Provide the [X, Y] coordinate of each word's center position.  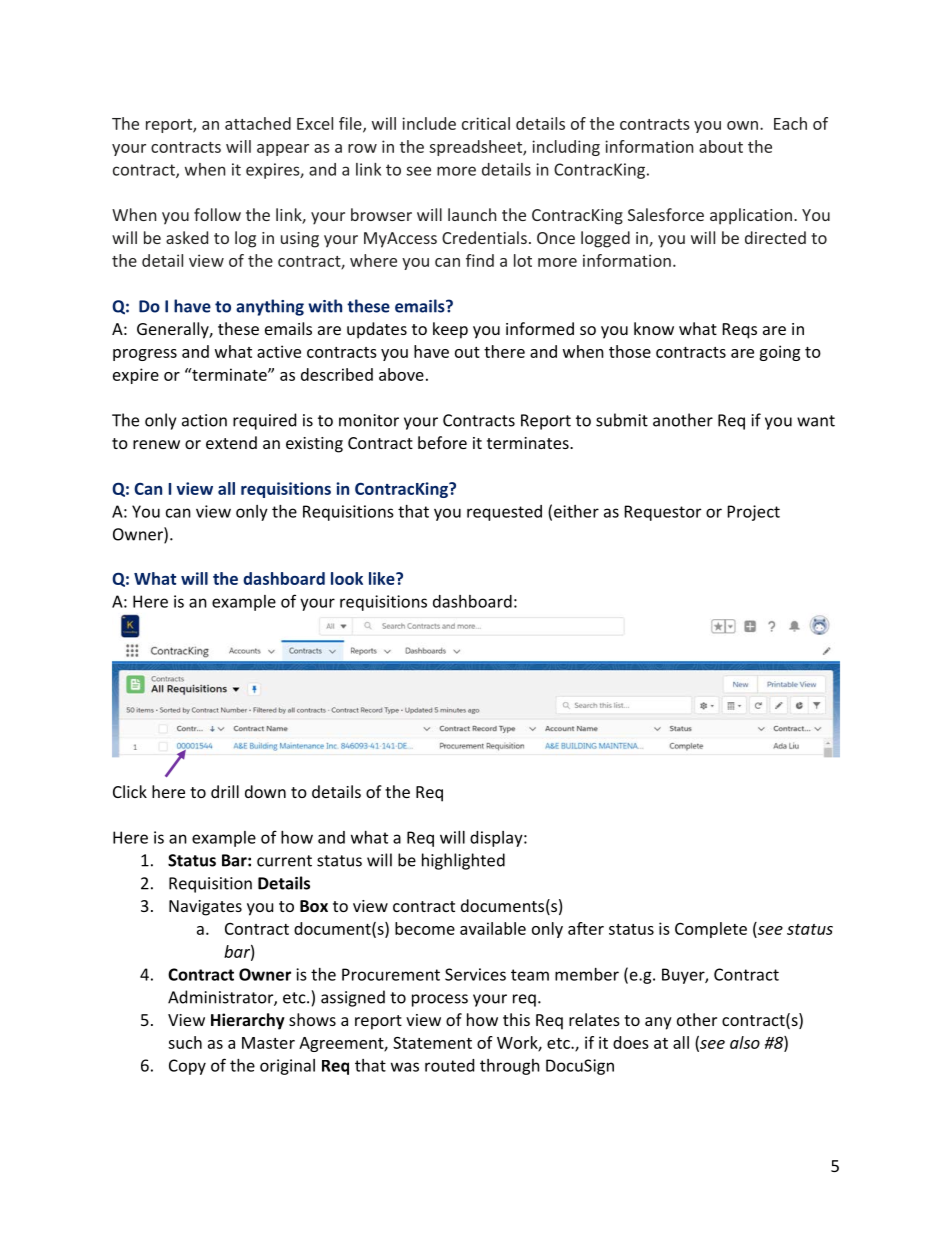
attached [258, 123]
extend [231, 442]
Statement [432, 1042]
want [816, 421]
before [442, 442]
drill [225, 791]
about [721, 146]
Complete [711, 930]
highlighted [463, 861]
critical [486, 123]
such [185, 1042]
